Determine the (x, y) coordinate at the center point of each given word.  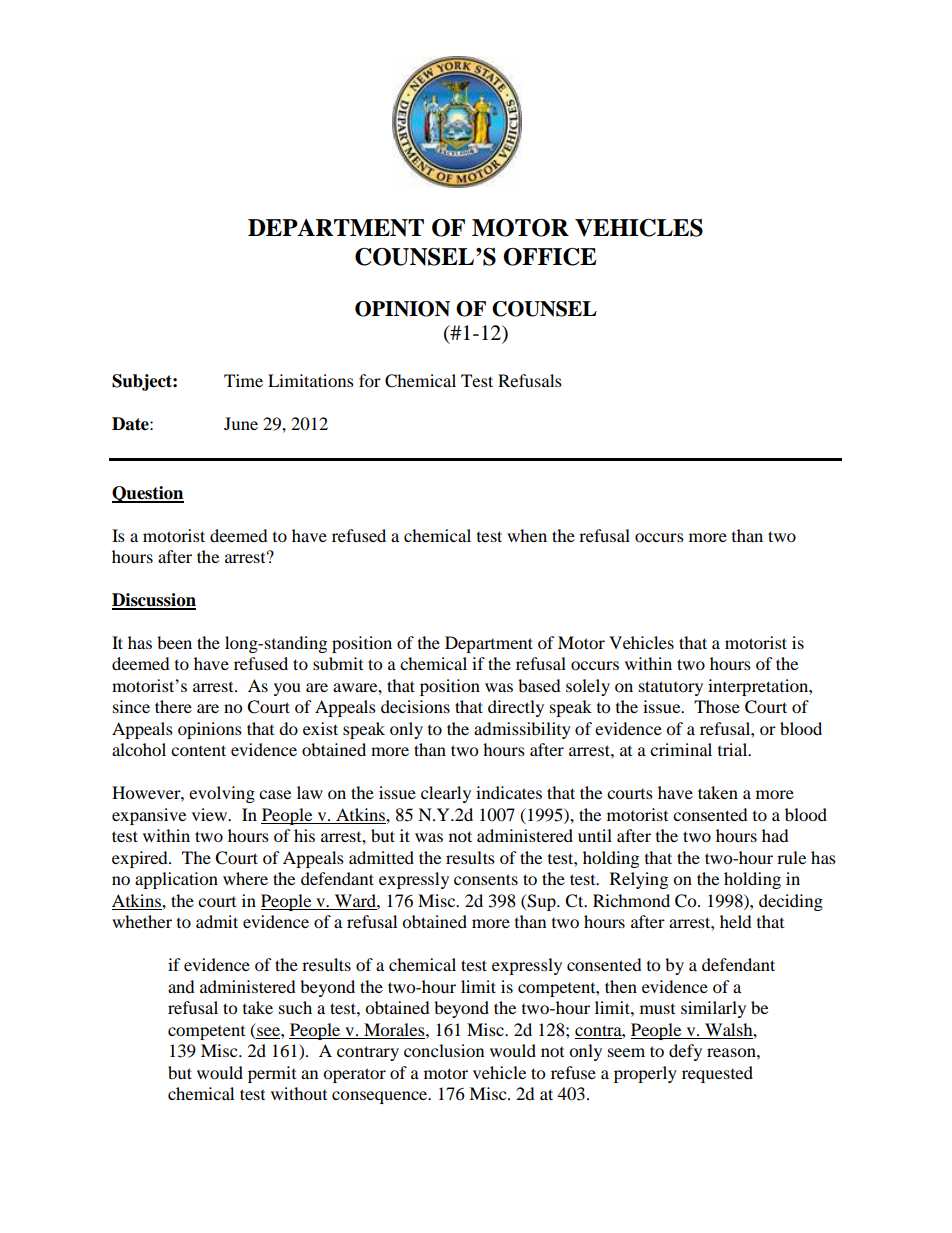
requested (717, 1074)
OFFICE (550, 257)
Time (243, 380)
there (173, 706)
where (245, 878)
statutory (671, 688)
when (527, 535)
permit (272, 1074)
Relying (639, 880)
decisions (415, 706)
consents (486, 879)
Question (148, 494)
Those (717, 706)
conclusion (444, 1050)
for (370, 380)
